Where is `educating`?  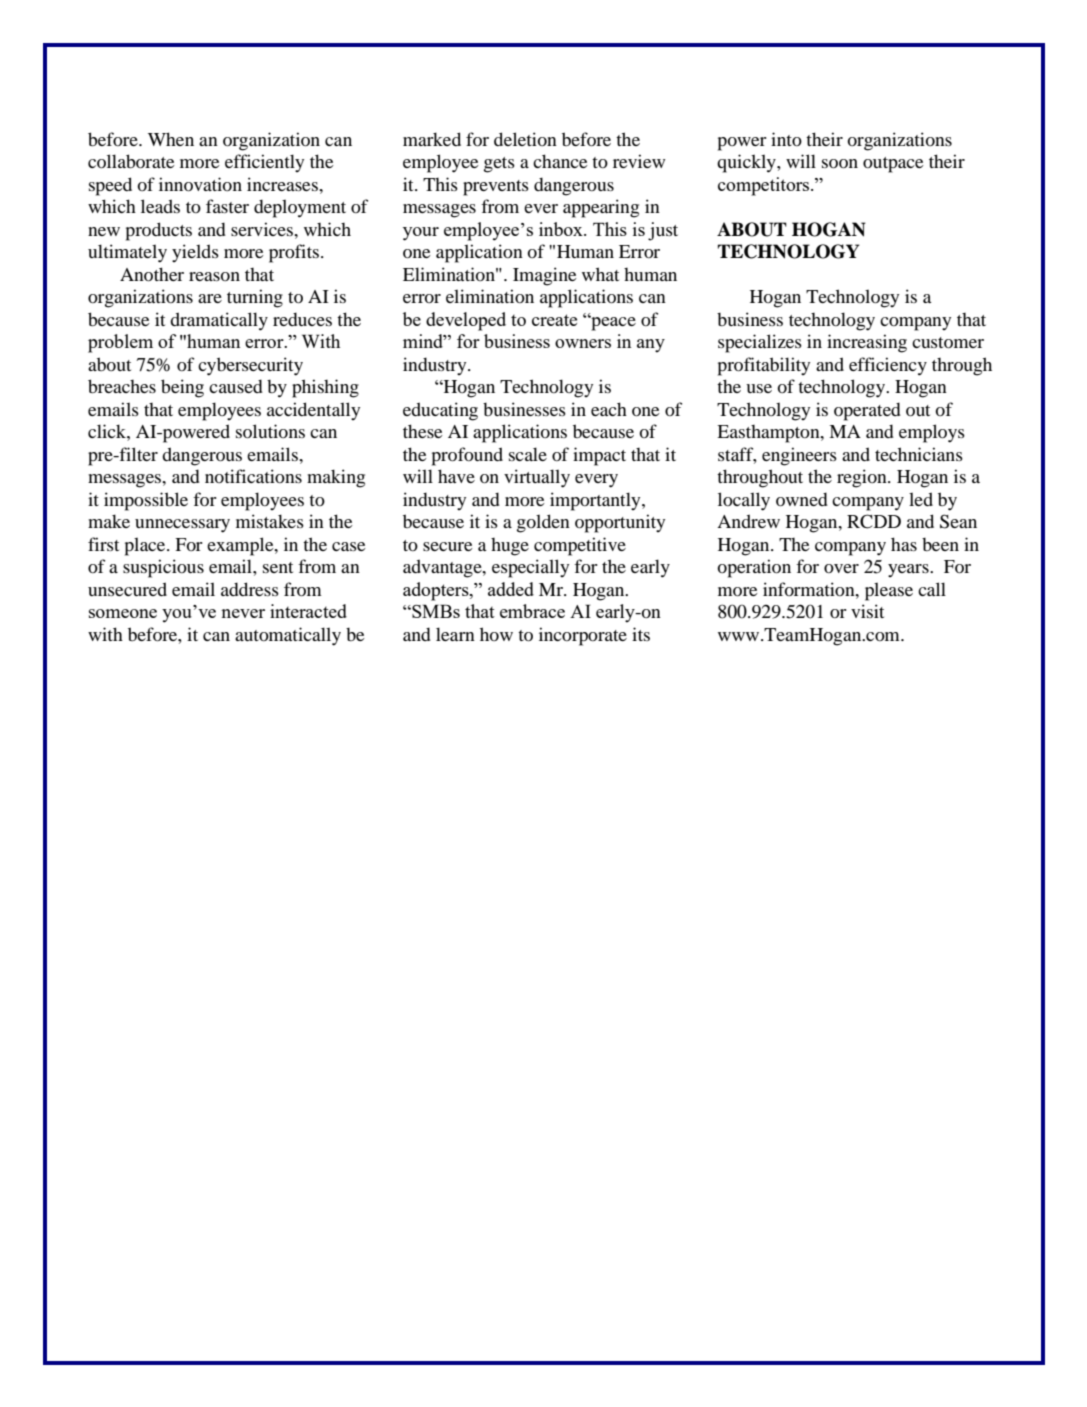
educating is located at coordinates (440, 411).
